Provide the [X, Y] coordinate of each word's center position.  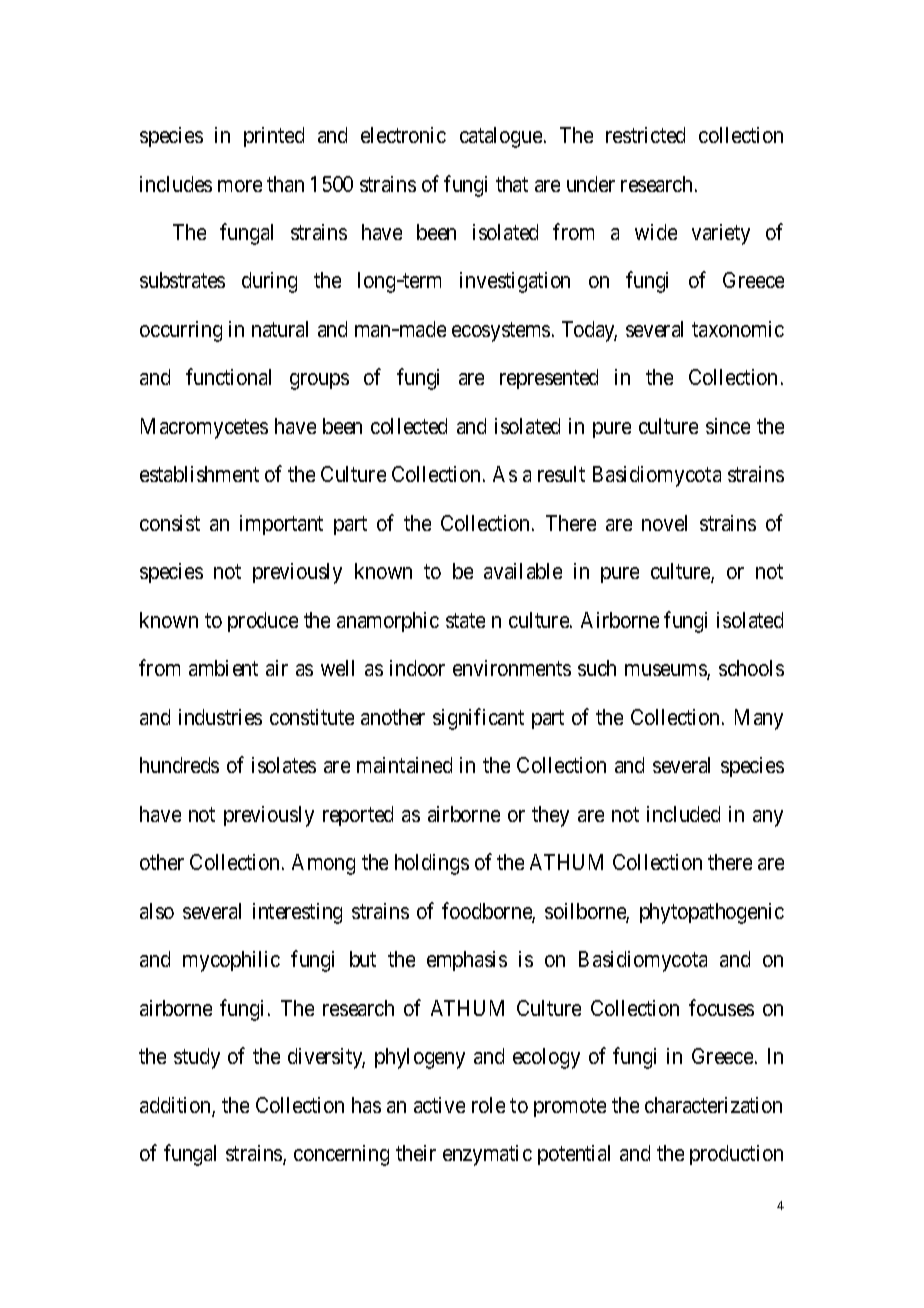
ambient [223, 668]
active [439, 1105]
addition [176, 1106]
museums [666, 672]
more [240, 186]
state [465, 620]
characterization [713, 1105]
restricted [645, 135]
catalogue [501, 137]
